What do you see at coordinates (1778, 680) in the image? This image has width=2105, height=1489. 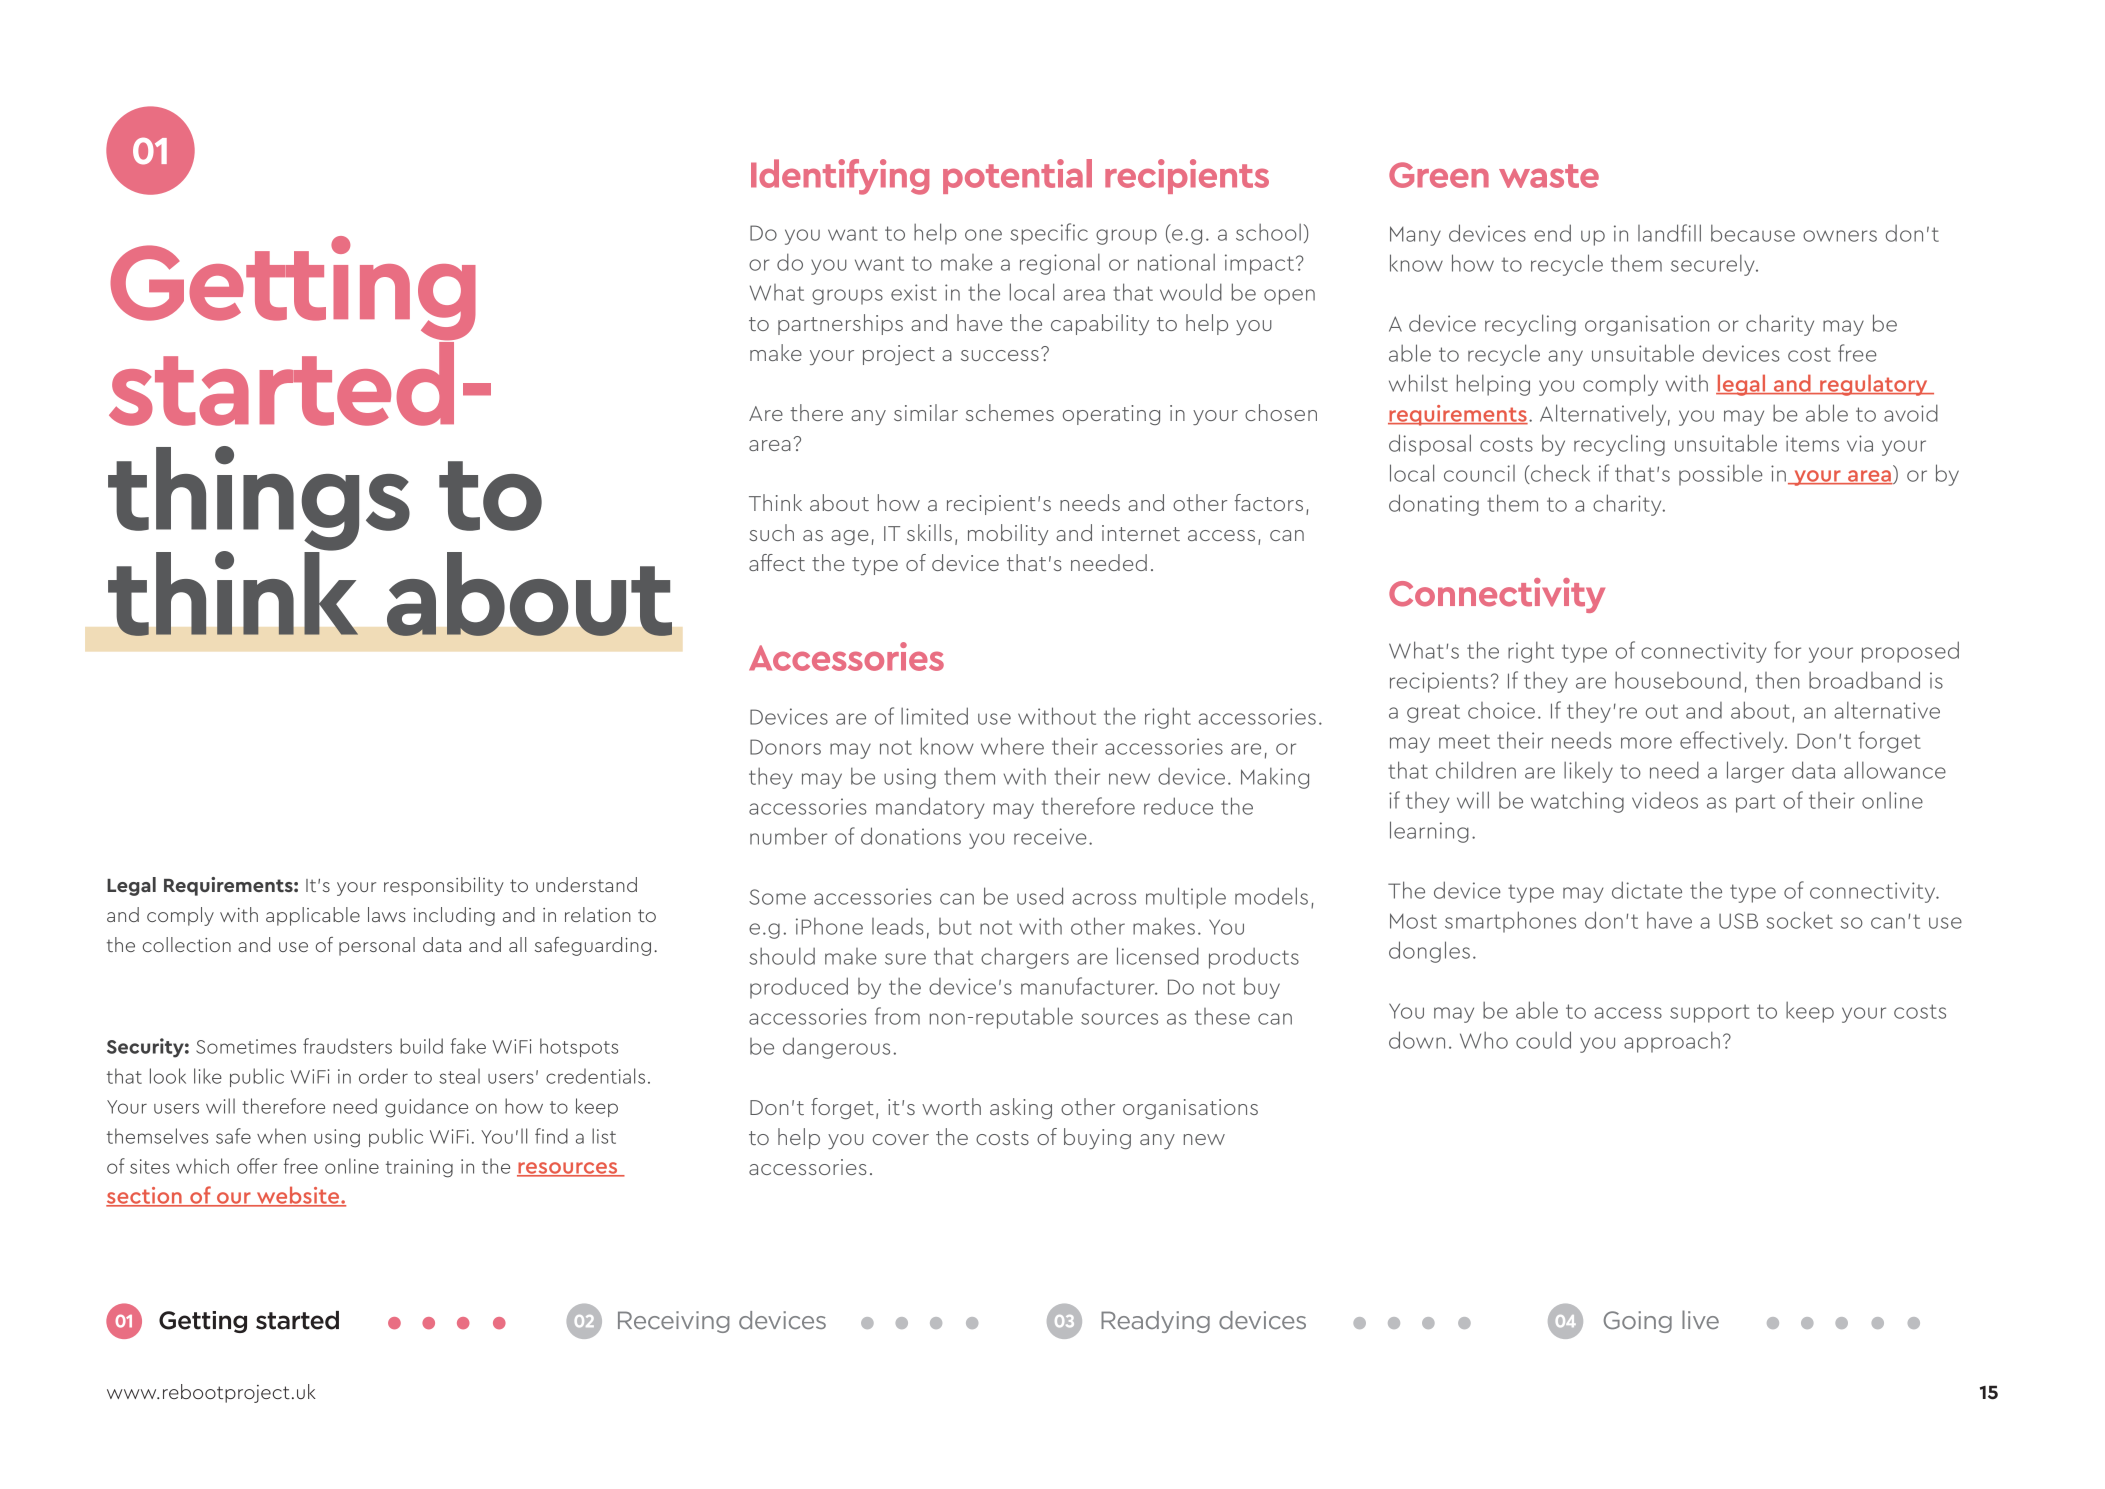 I see `then` at bounding box center [1778, 680].
